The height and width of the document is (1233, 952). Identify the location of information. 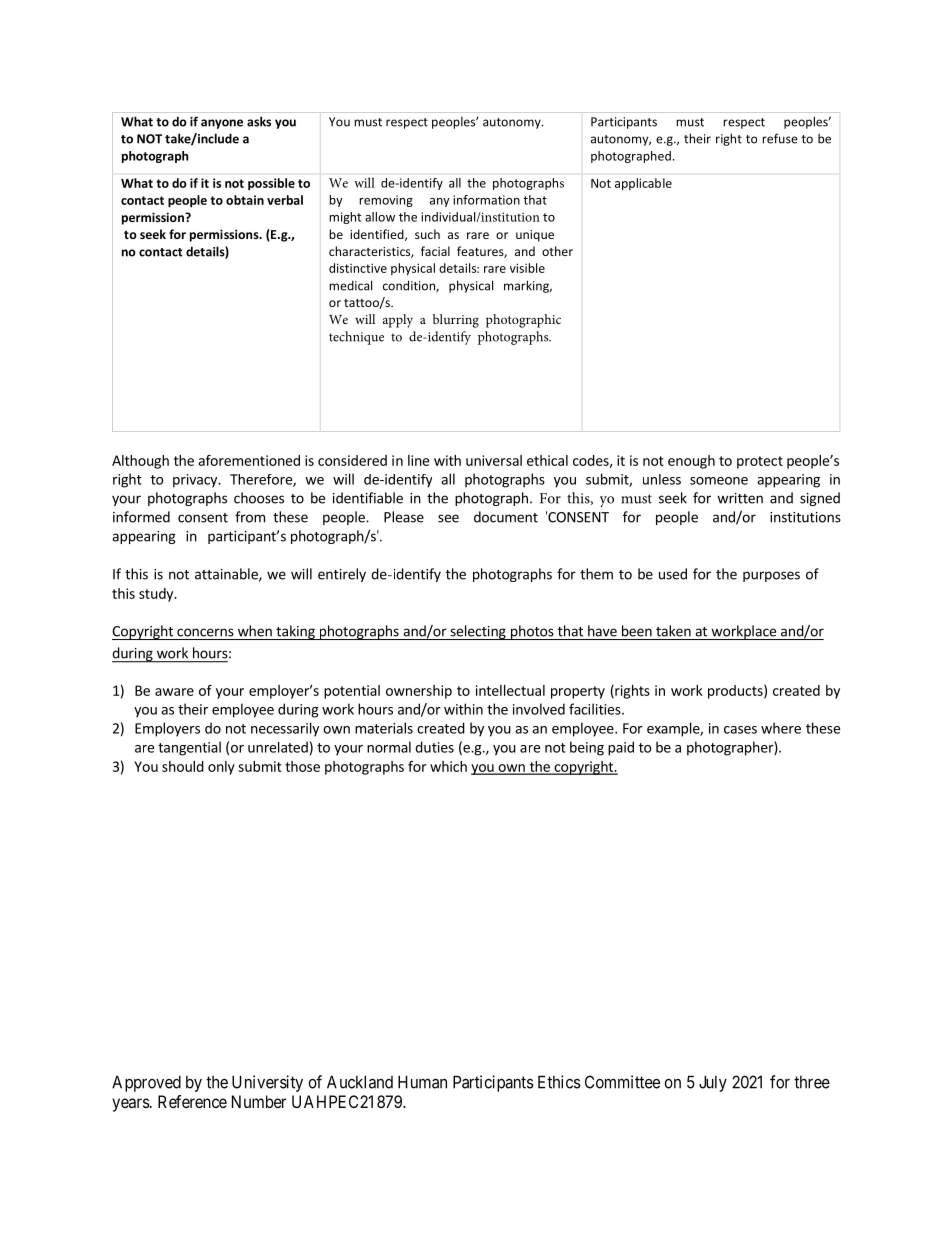
(486, 200).
